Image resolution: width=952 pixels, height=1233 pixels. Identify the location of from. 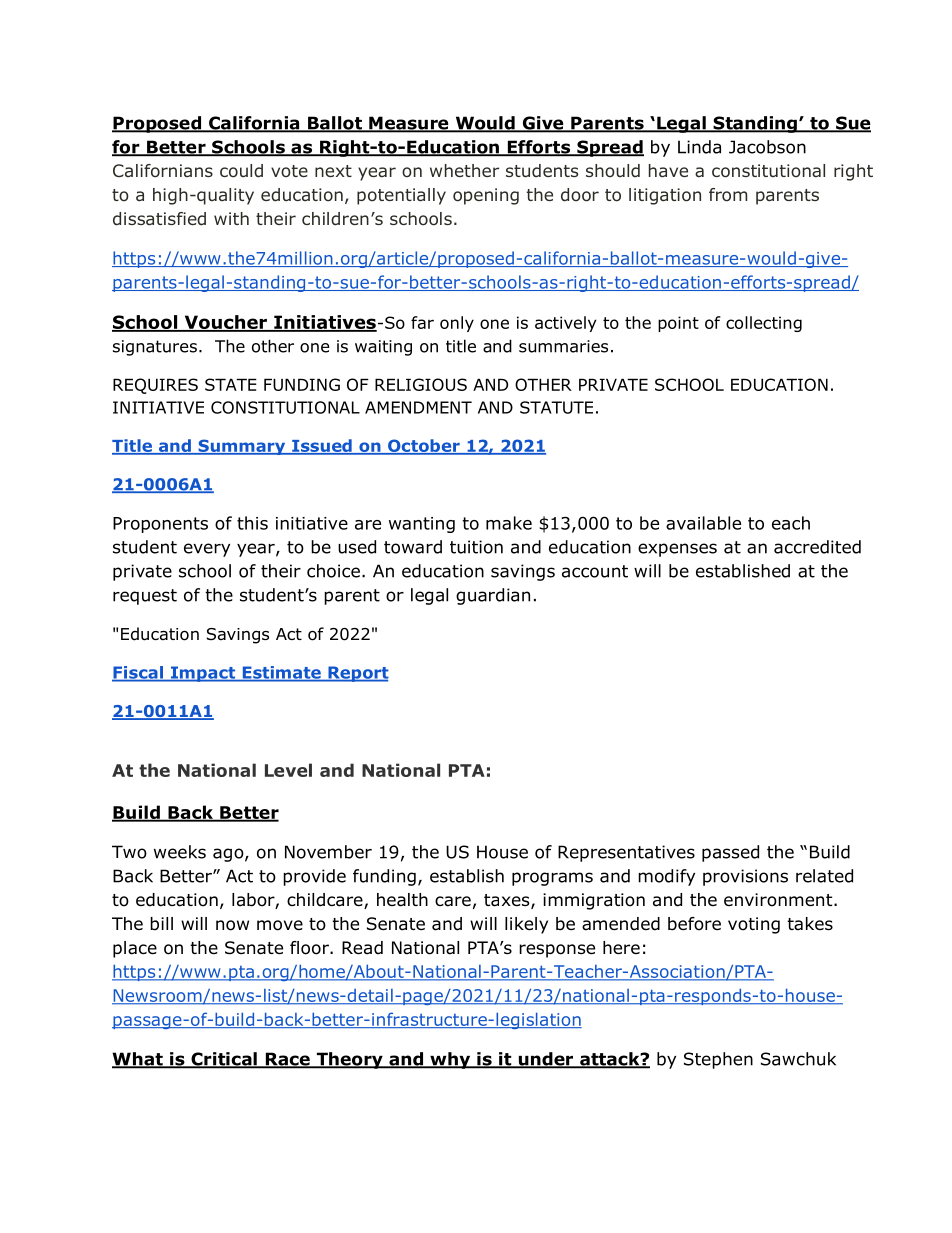
(728, 195).
